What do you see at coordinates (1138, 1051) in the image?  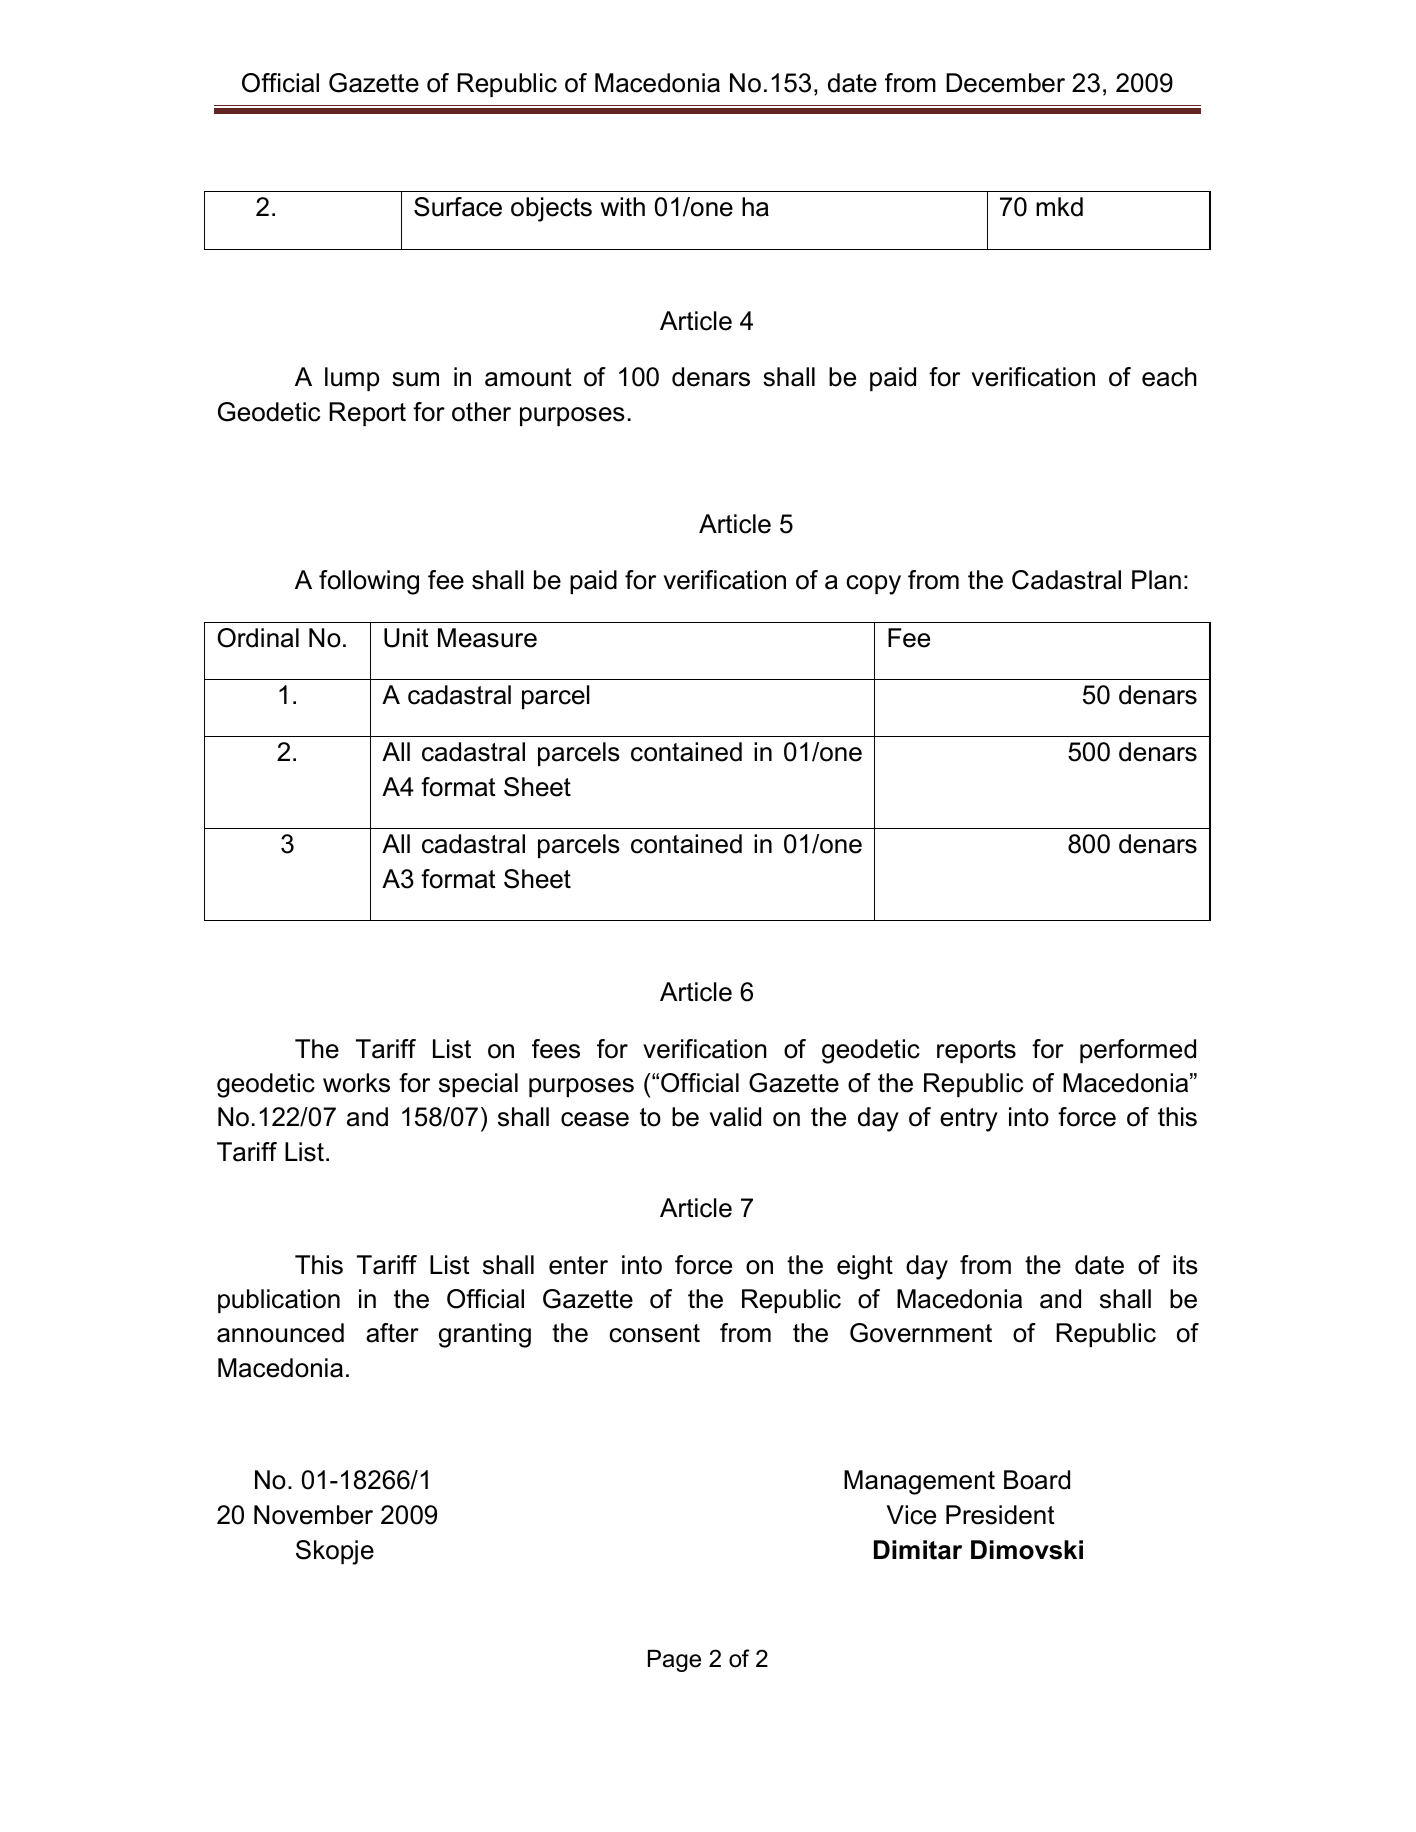 I see `performed` at bounding box center [1138, 1051].
